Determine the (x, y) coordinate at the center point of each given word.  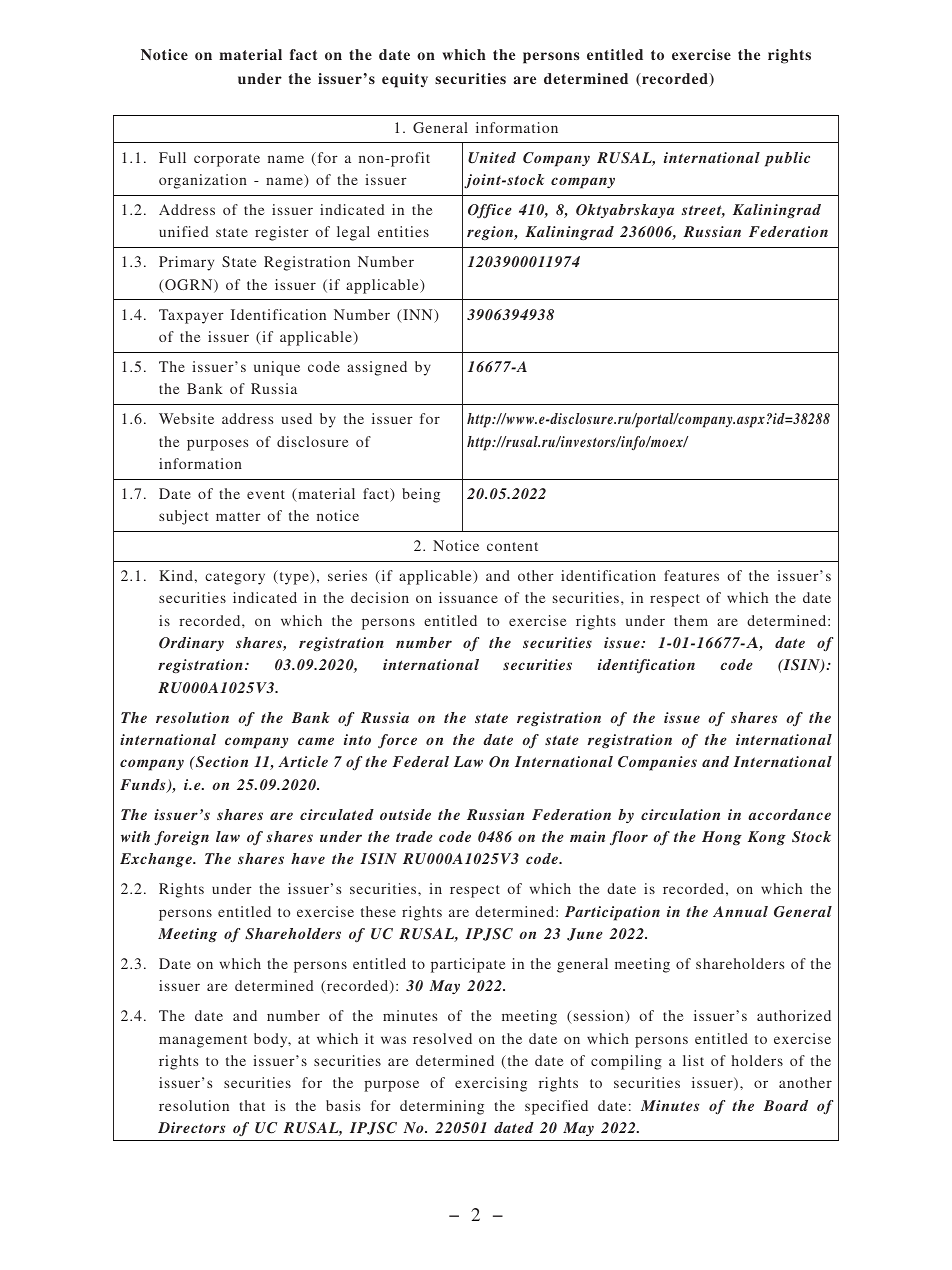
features (691, 575)
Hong (722, 838)
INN (418, 316)
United (492, 157)
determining (442, 1107)
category (235, 578)
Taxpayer (191, 316)
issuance (468, 597)
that (252, 1105)
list (693, 1060)
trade (414, 836)
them (691, 620)
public (787, 159)
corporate (227, 160)
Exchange (157, 860)
